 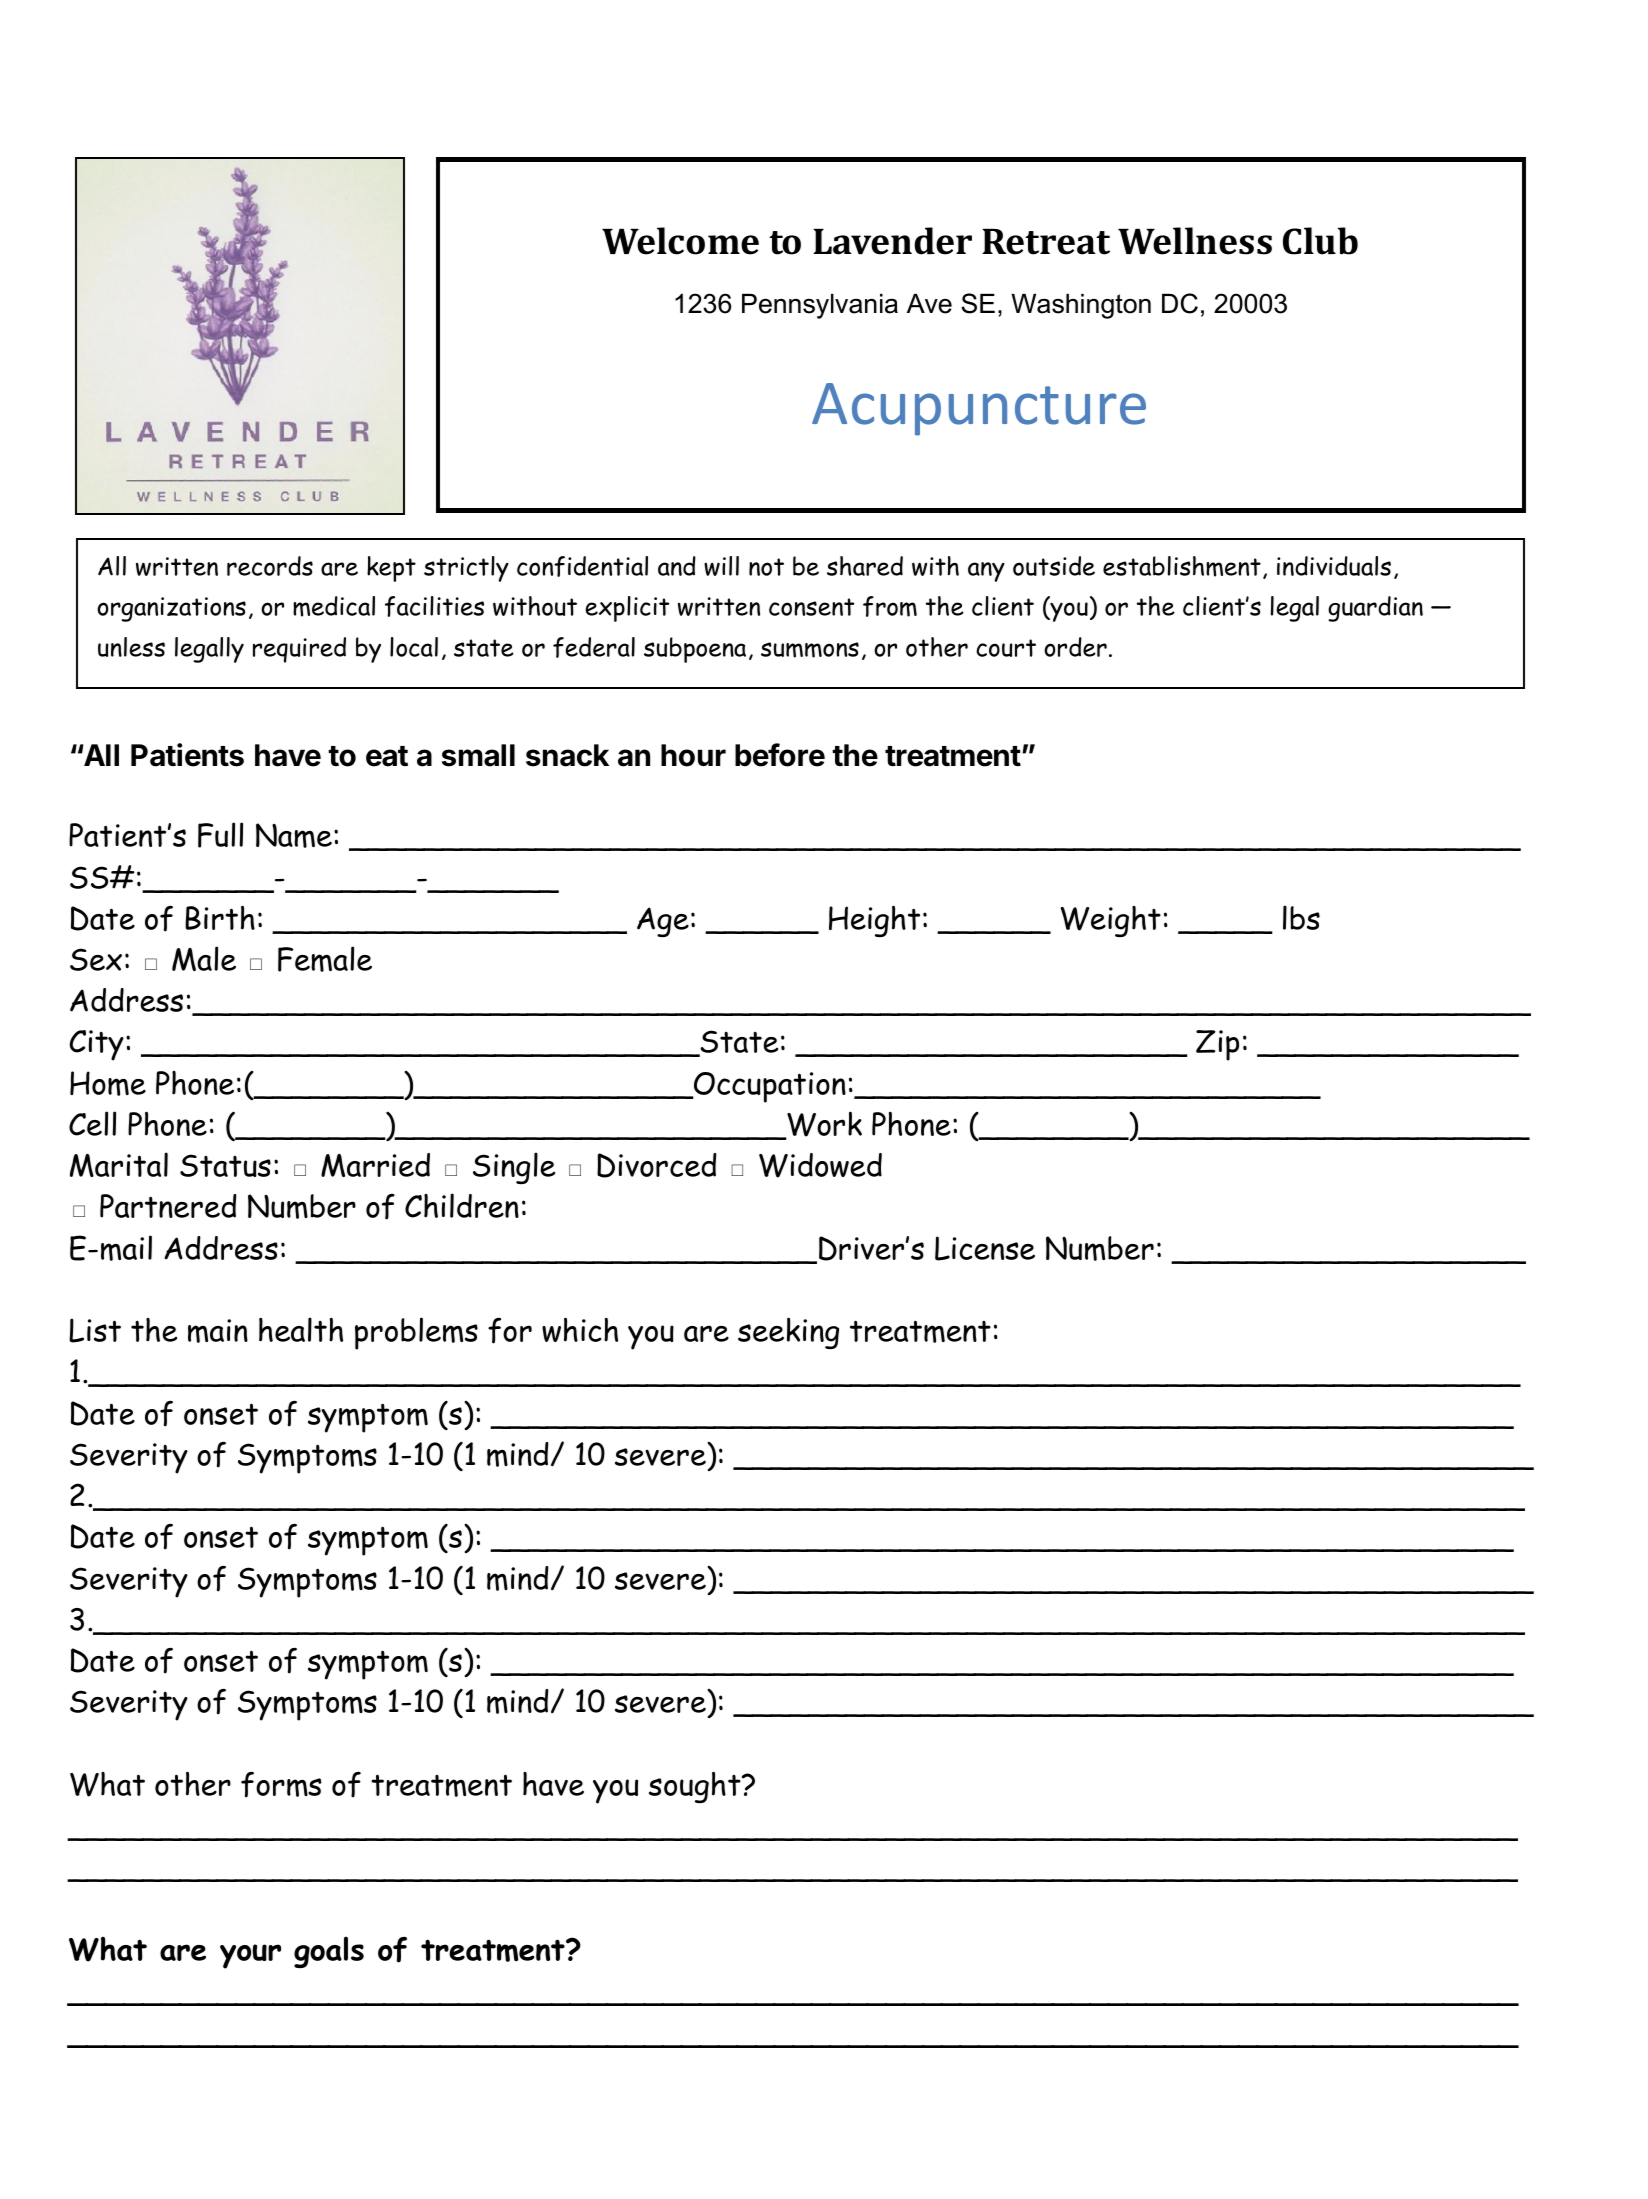 I want to click on Zip, so click(x=1217, y=1045).
